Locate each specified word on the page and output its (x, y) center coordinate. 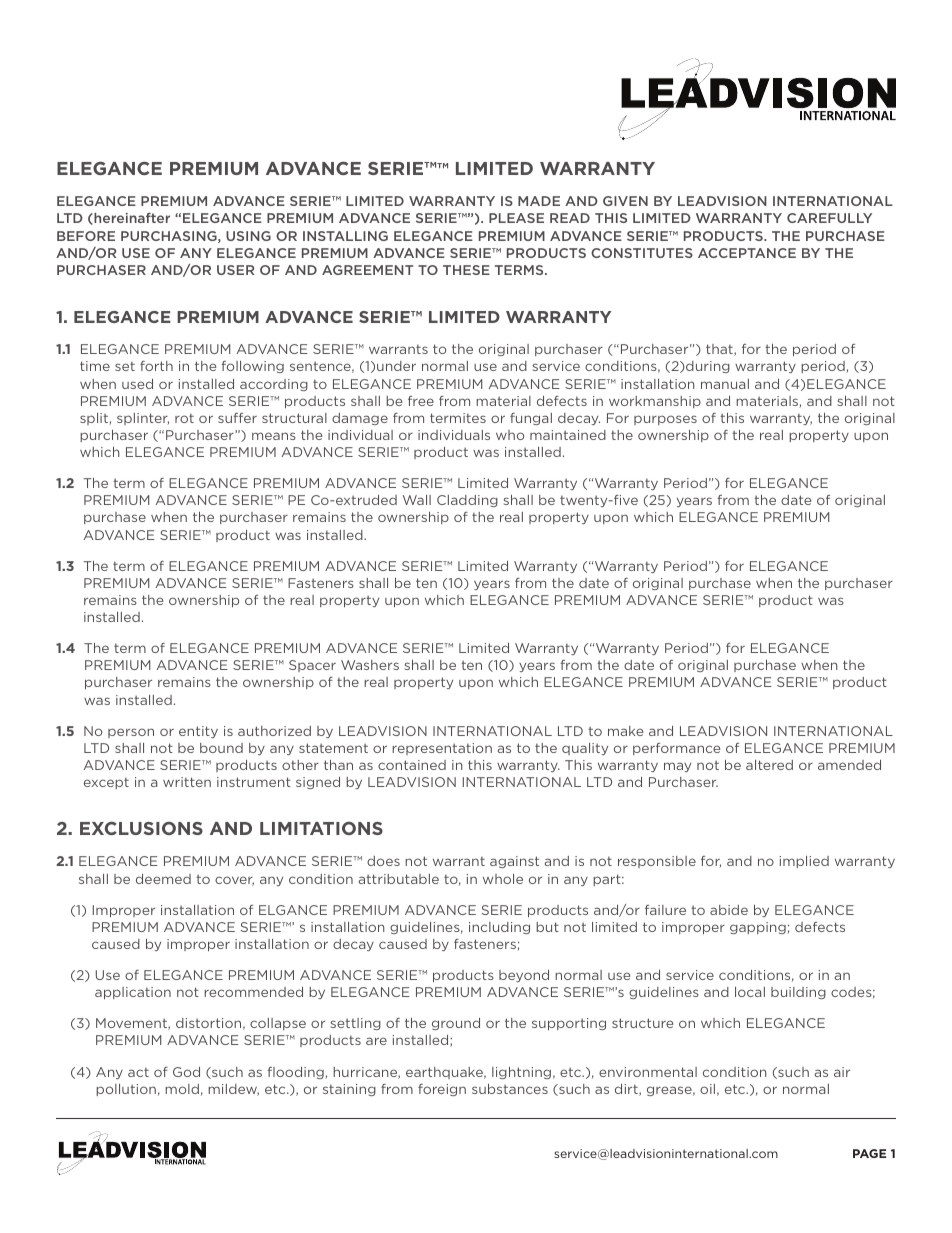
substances (510, 1089)
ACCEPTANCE (747, 253)
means (274, 436)
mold (182, 1089)
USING (248, 236)
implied (804, 862)
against (514, 862)
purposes (665, 420)
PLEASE (516, 218)
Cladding (467, 501)
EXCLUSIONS (141, 828)
